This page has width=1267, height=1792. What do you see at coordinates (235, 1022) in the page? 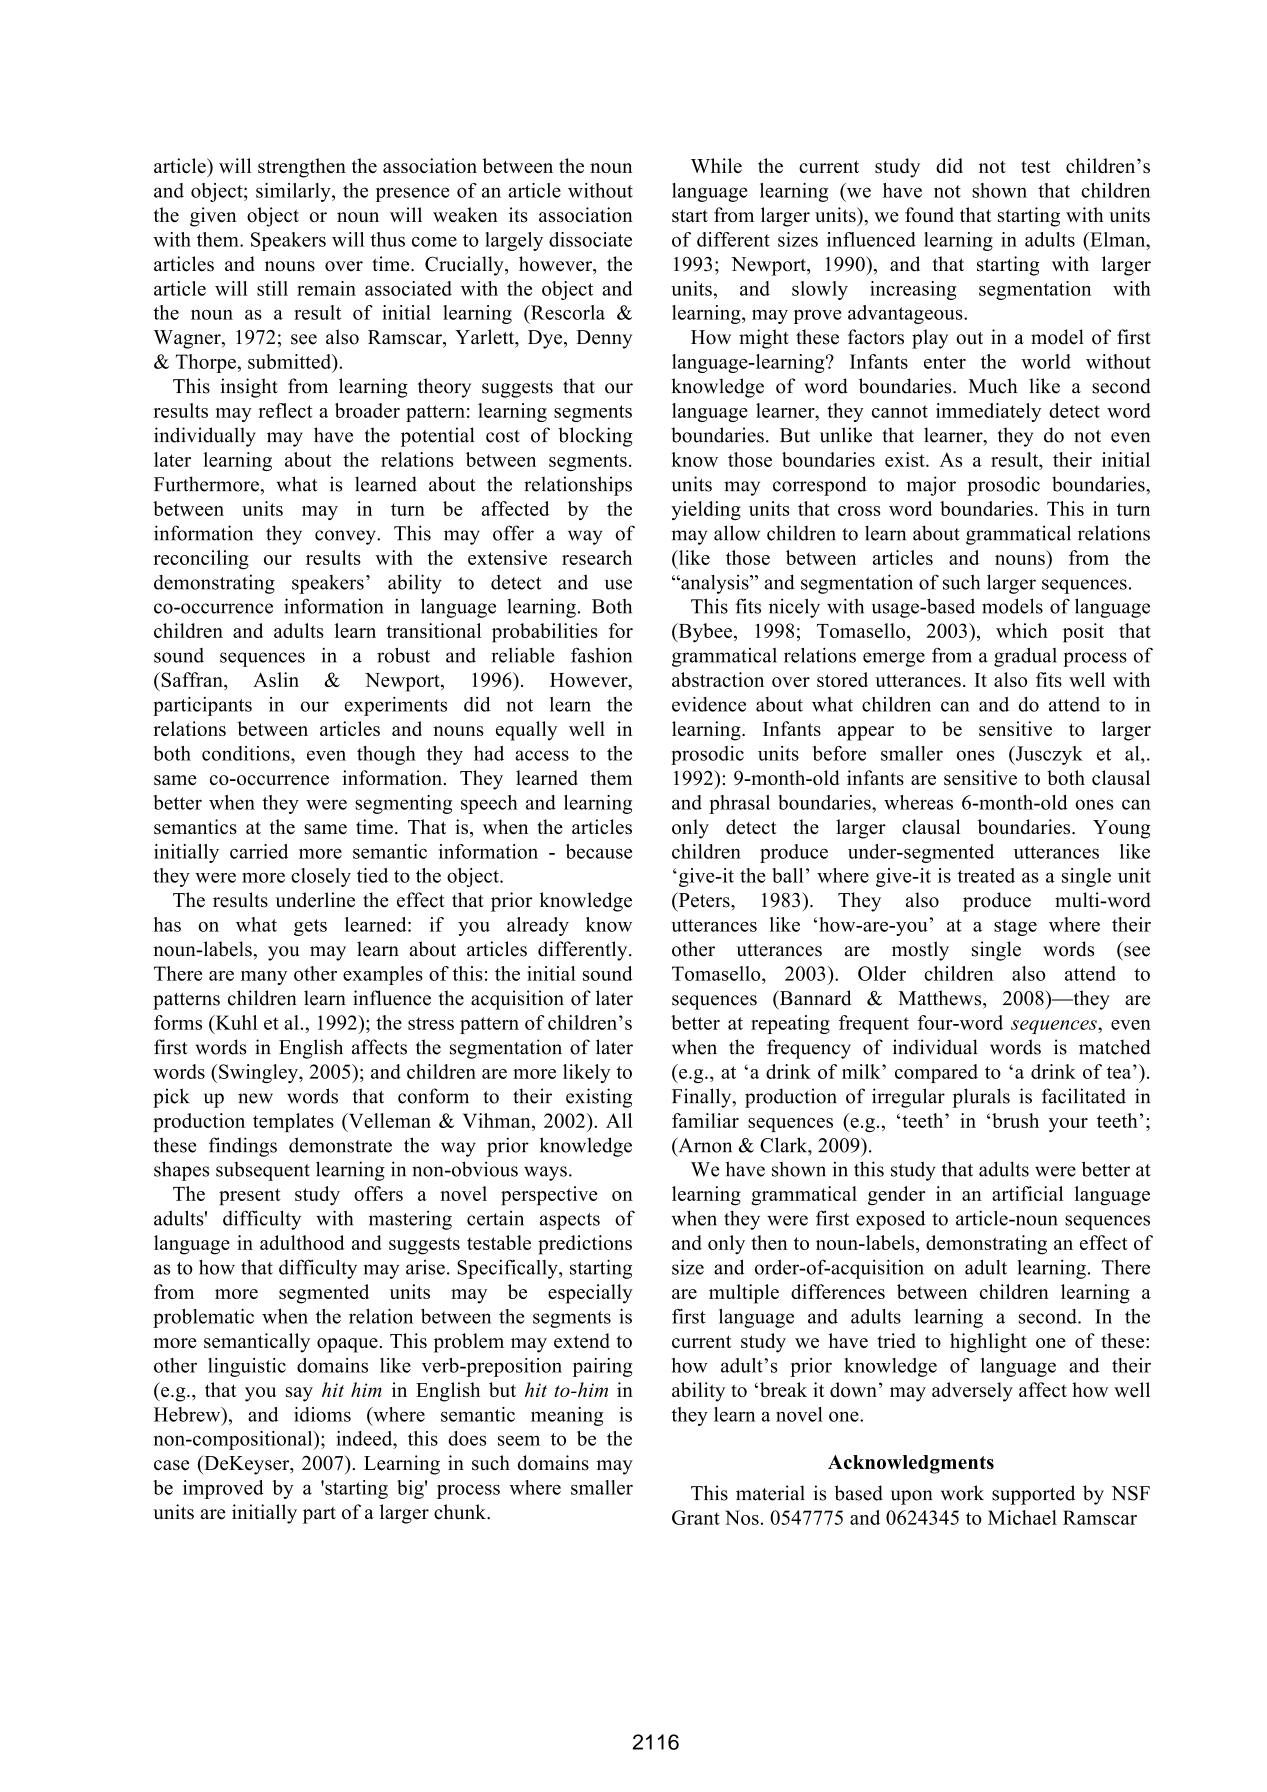
I see `Kuhl` at bounding box center [235, 1022].
